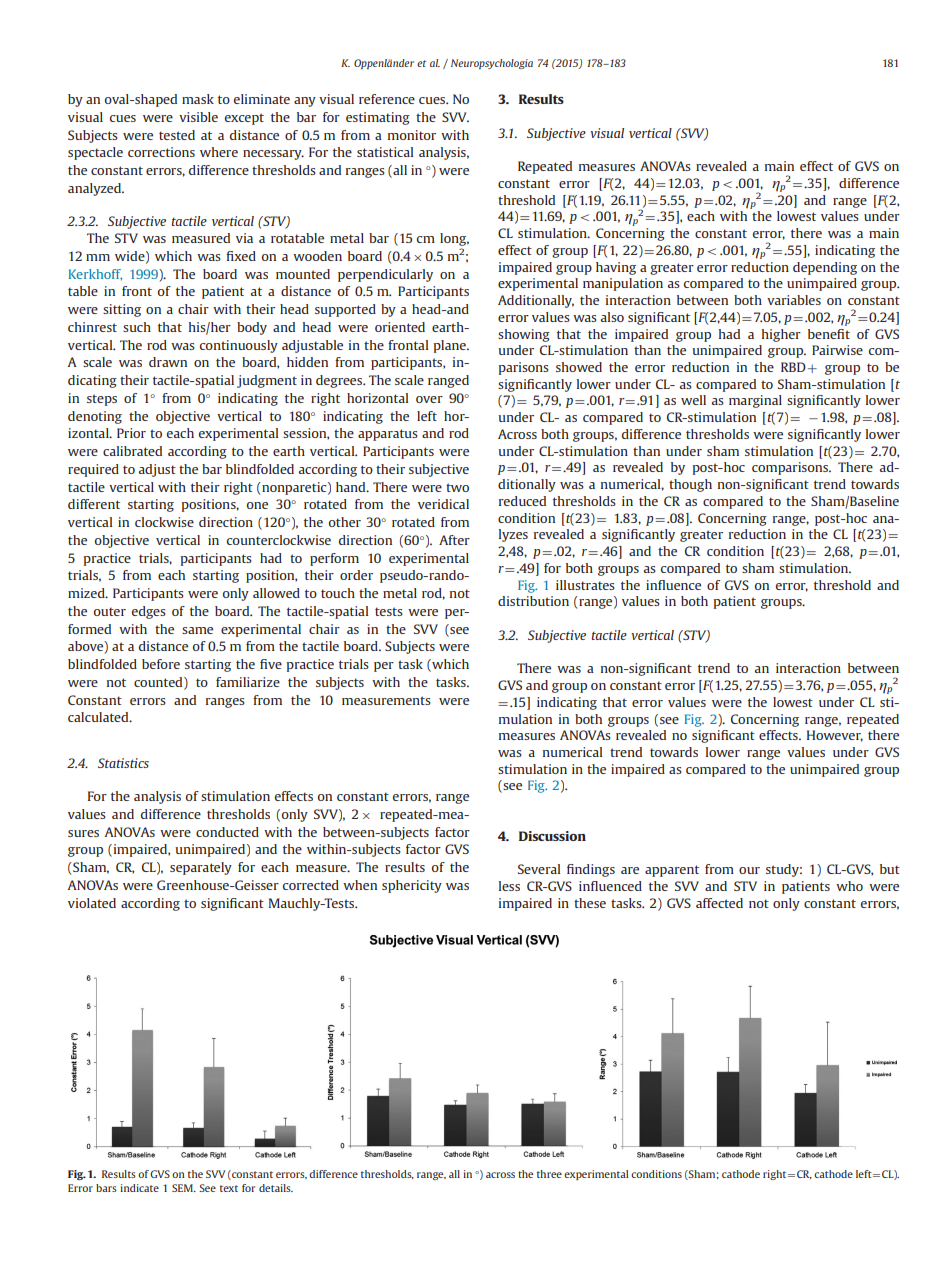 Image resolution: width=952 pixels, height=1270 pixels. I want to click on monitor, so click(412, 135).
